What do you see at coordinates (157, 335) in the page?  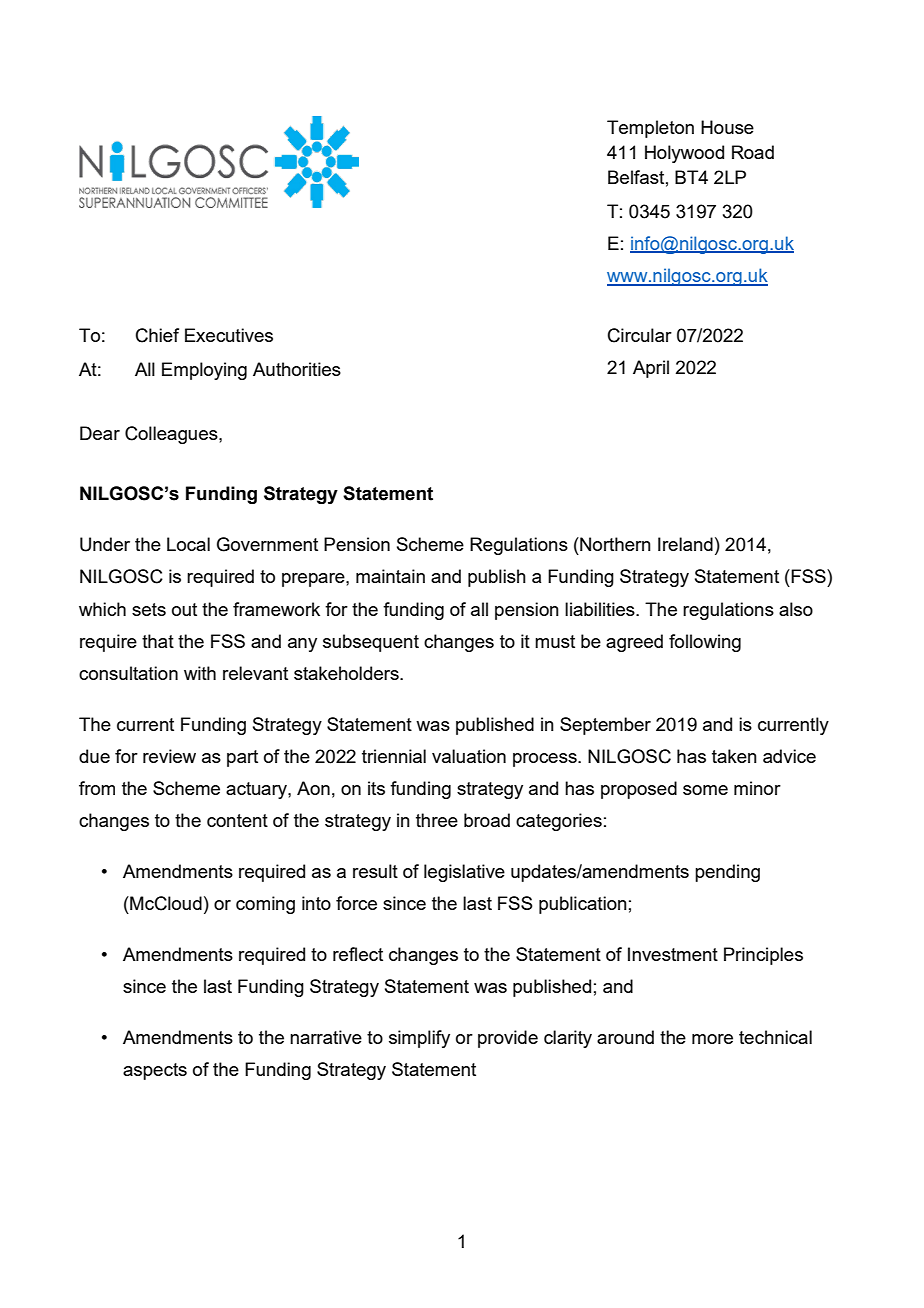 I see `Chief` at bounding box center [157, 335].
